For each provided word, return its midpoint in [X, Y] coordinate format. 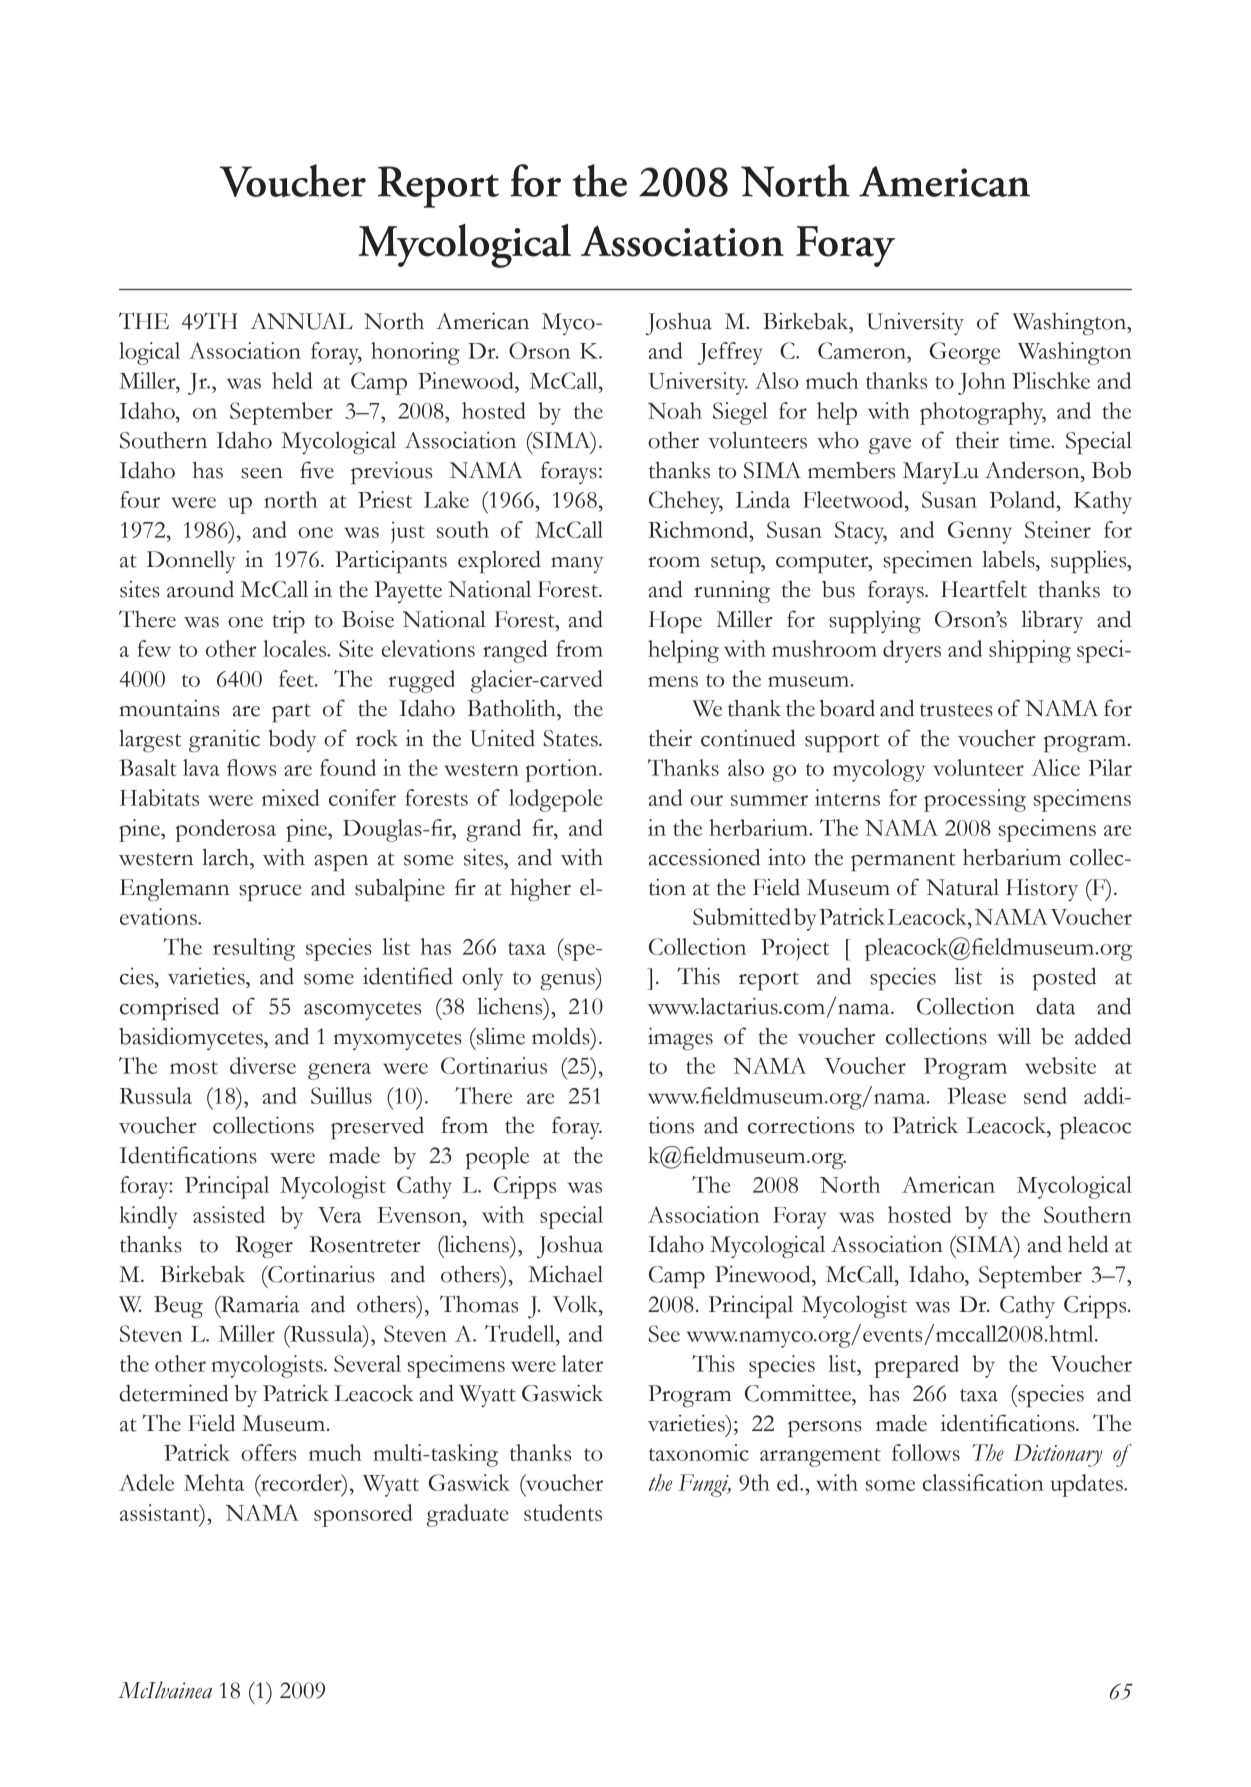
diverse [263, 1065]
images [680, 1038]
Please [976, 1095]
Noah [675, 410]
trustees [956, 710]
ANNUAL [301, 321]
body [292, 740]
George [965, 353]
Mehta [214, 1482]
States [572, 738]
